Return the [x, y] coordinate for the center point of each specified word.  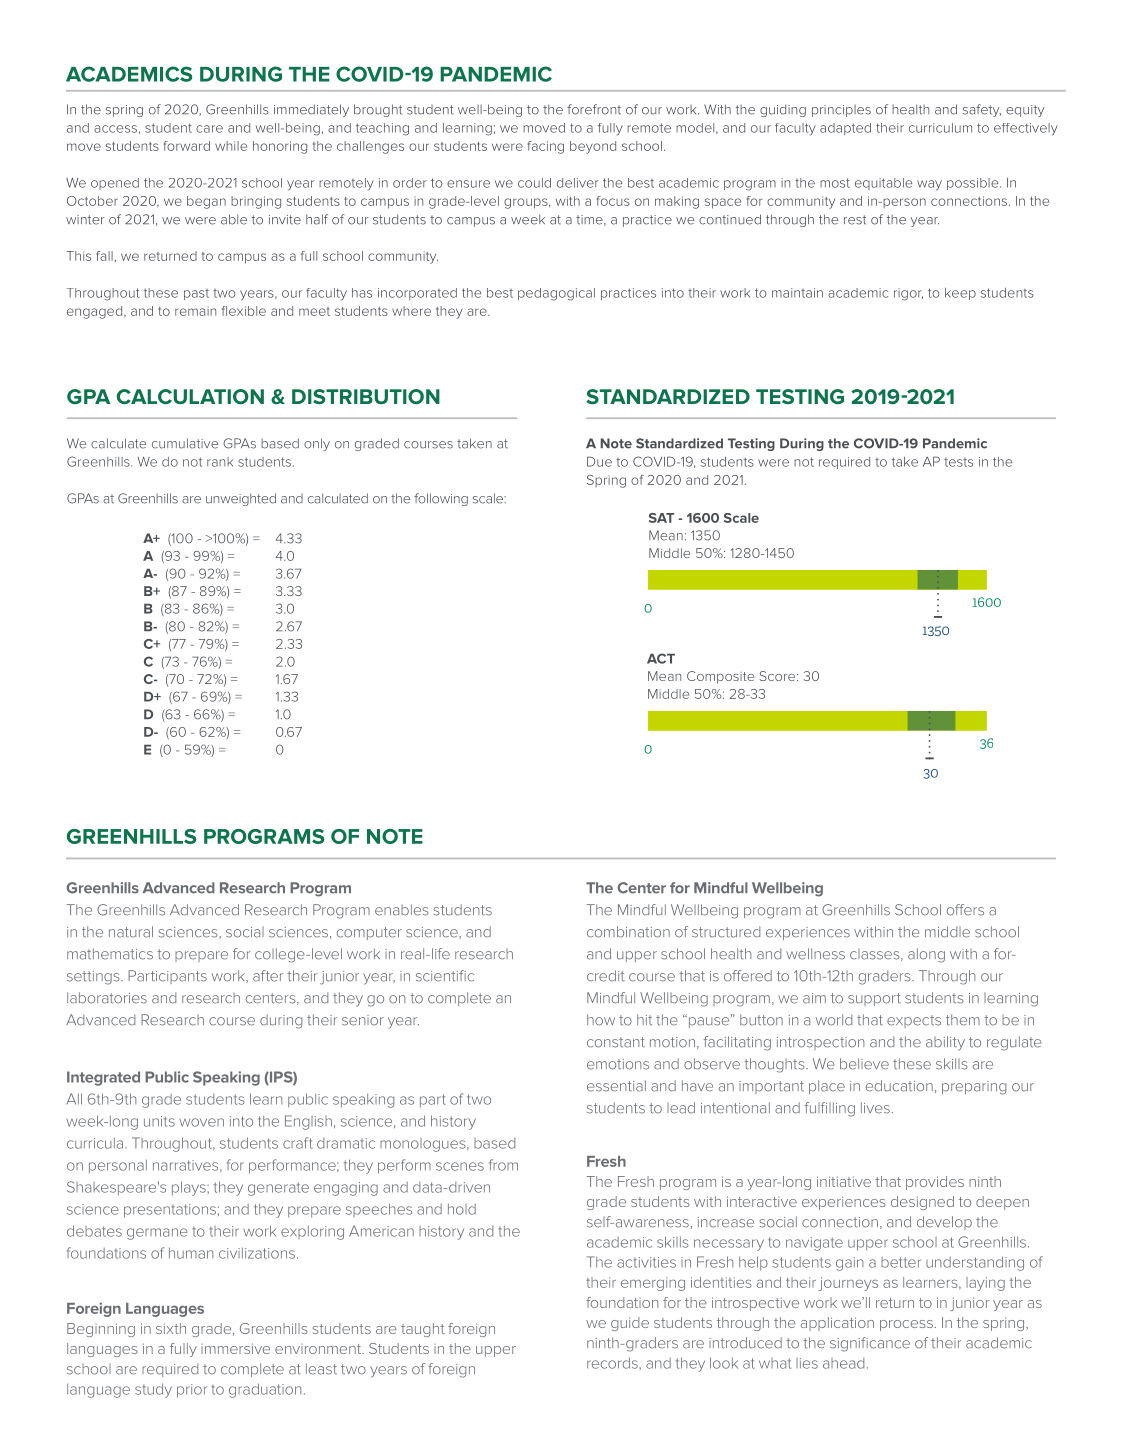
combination [628, 932]
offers [965, 910]
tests [958, 462]
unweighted [241, 499]
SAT [661, 518]
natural [131, 932]
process [906, 1325]
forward [187, 146]
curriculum [940, 128]
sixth [171, 1328]
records [613, 1363]
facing [546, 147]
